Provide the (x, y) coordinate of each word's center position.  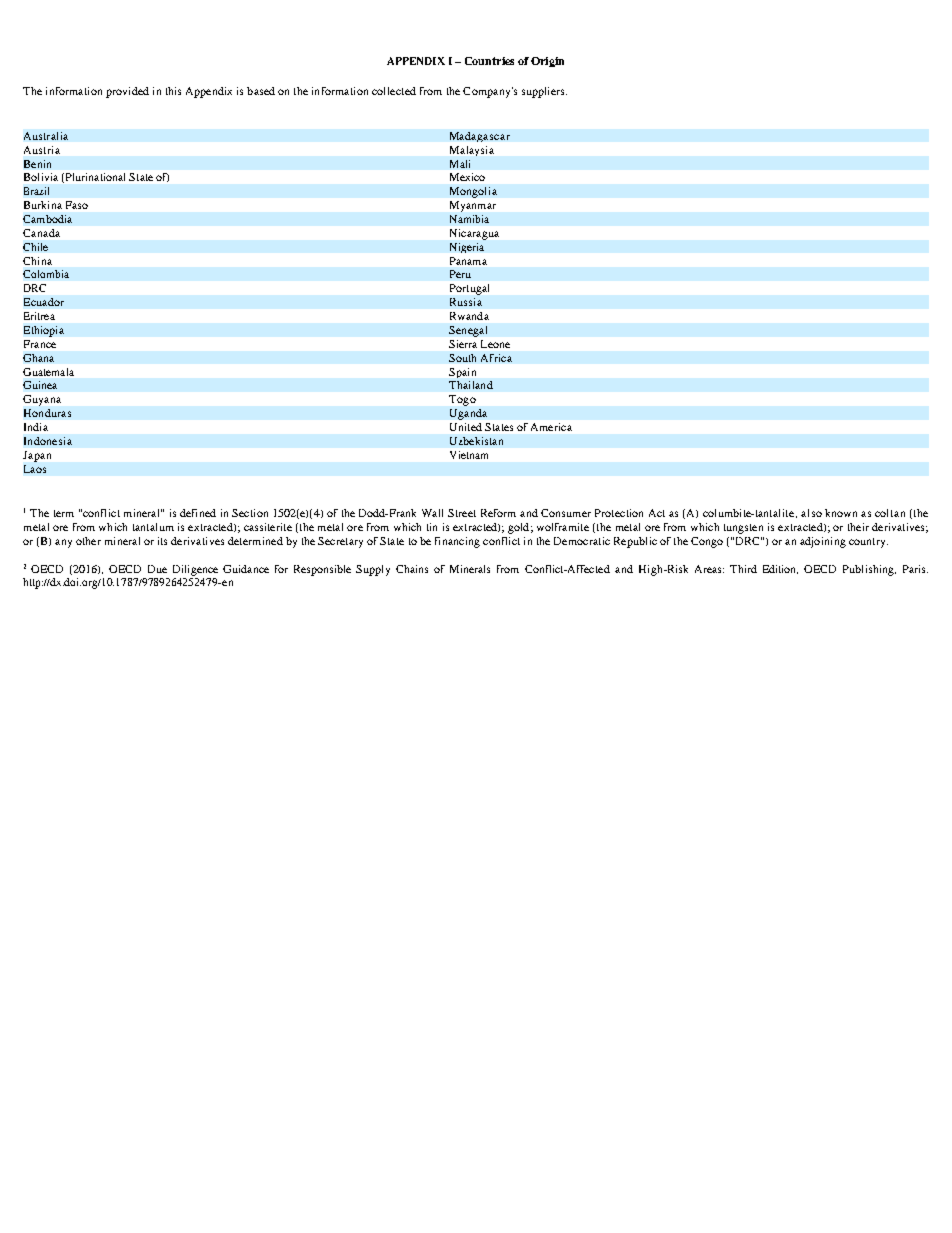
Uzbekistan (476, 441)
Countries (489, 61)
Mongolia (473, 192)
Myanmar (473, 206)
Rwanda (469, 316)
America (551, 427)
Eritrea (39, 316)
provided (127, 92)
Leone (495, 344)
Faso (77, 205)
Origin (547, 62)
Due (157, 569)
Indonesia (48, 441)
